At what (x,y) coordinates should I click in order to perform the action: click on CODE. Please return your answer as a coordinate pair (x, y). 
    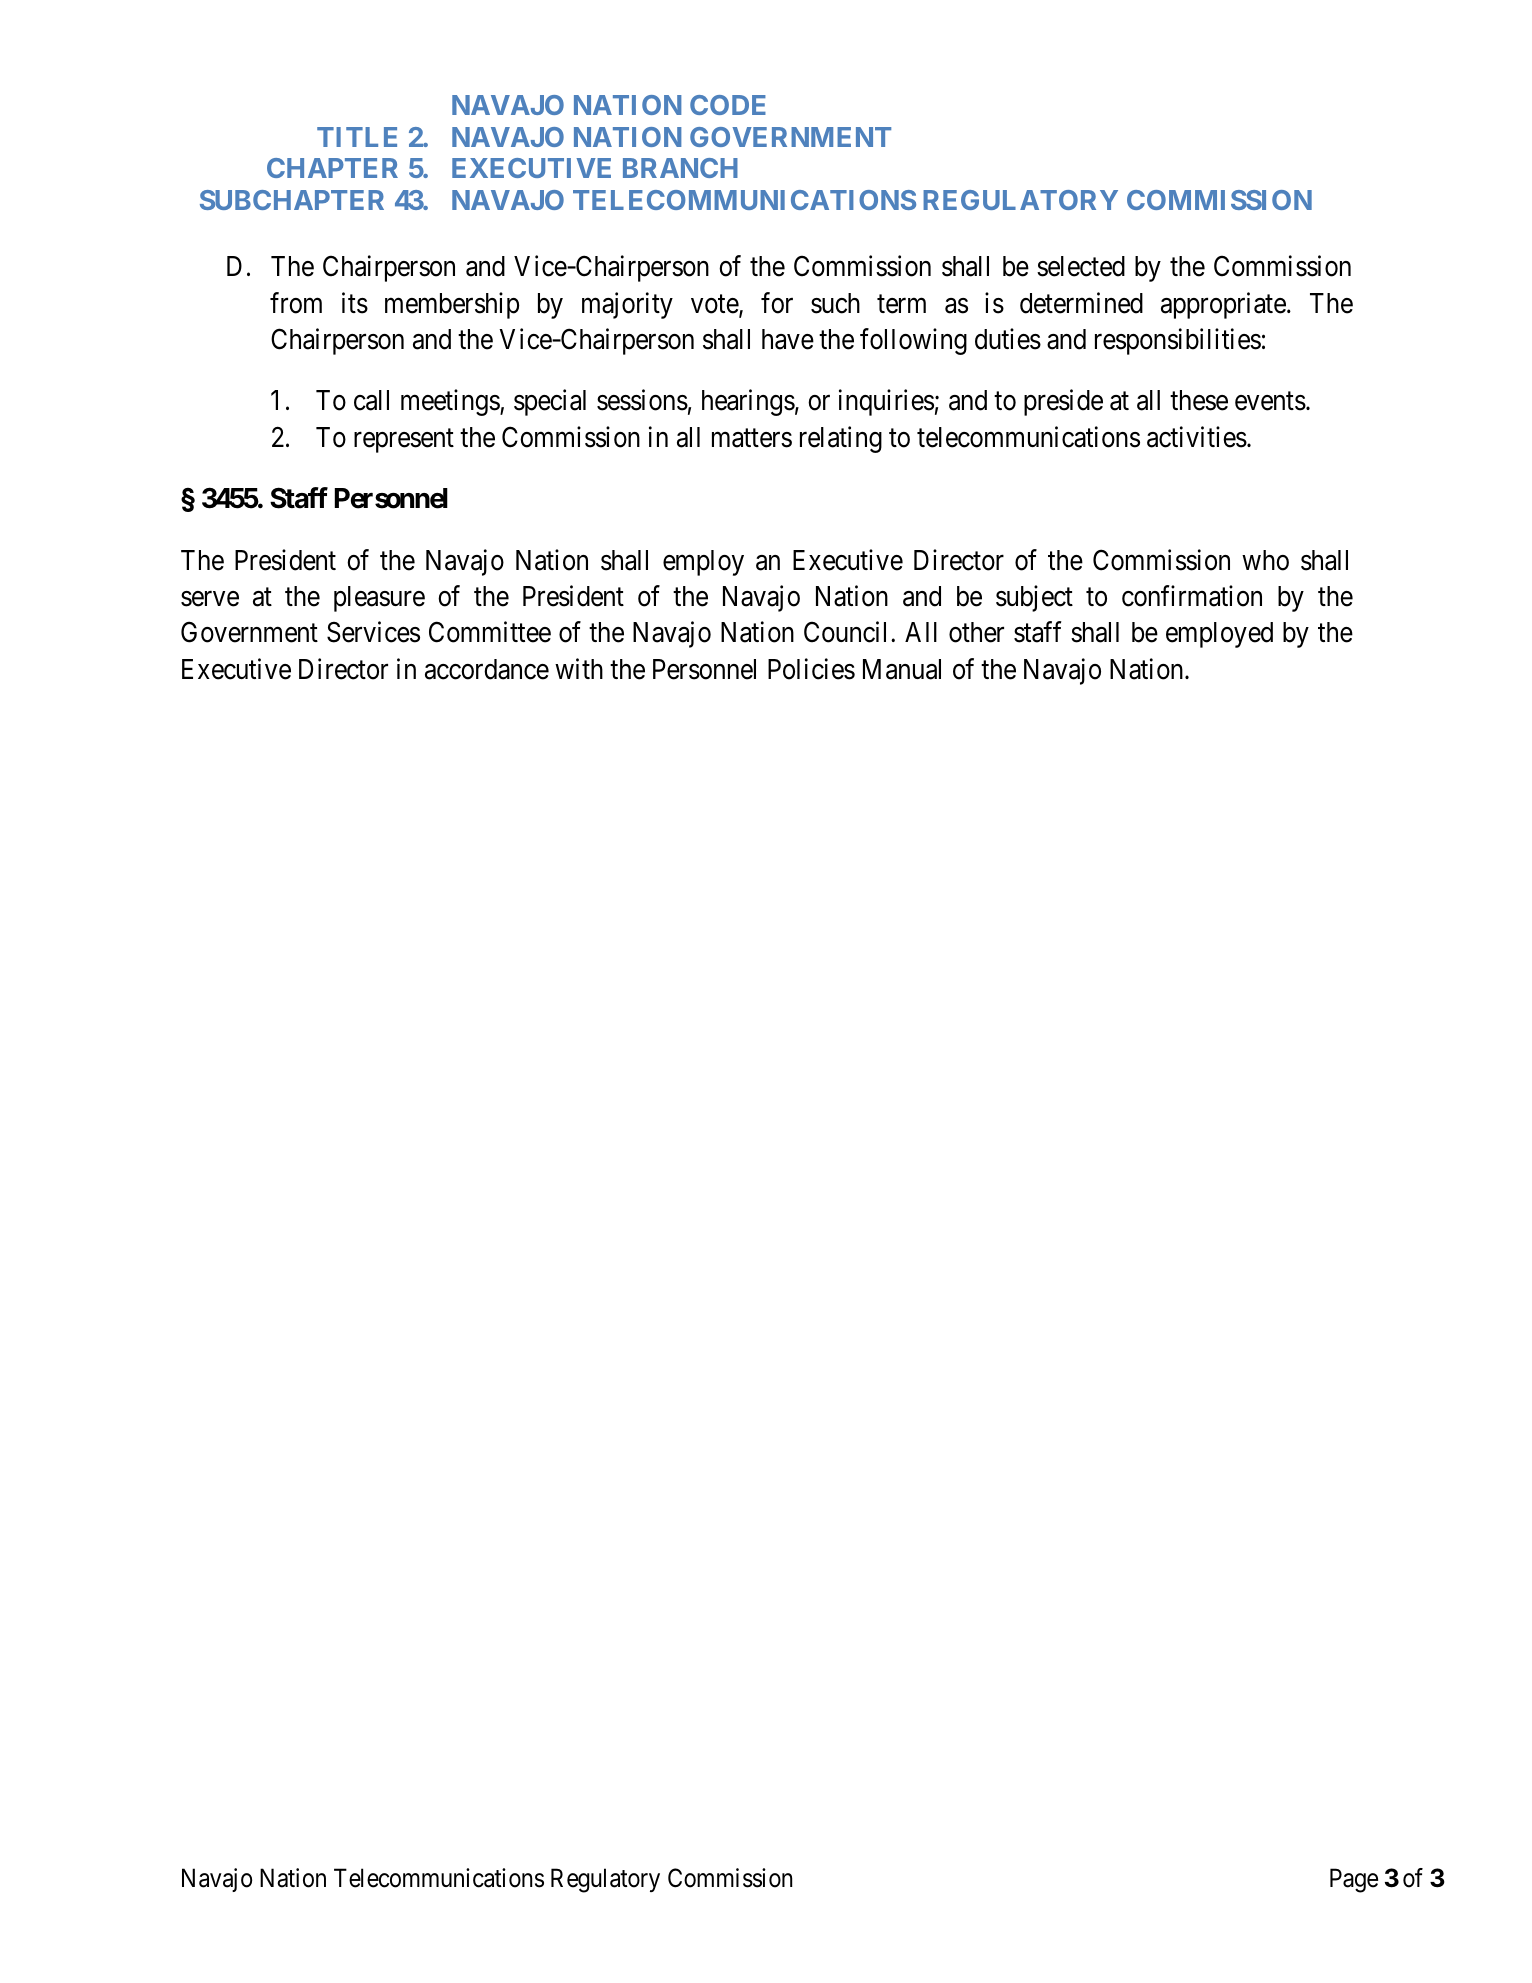
    Looking at the image, I should click on (728, 105).
